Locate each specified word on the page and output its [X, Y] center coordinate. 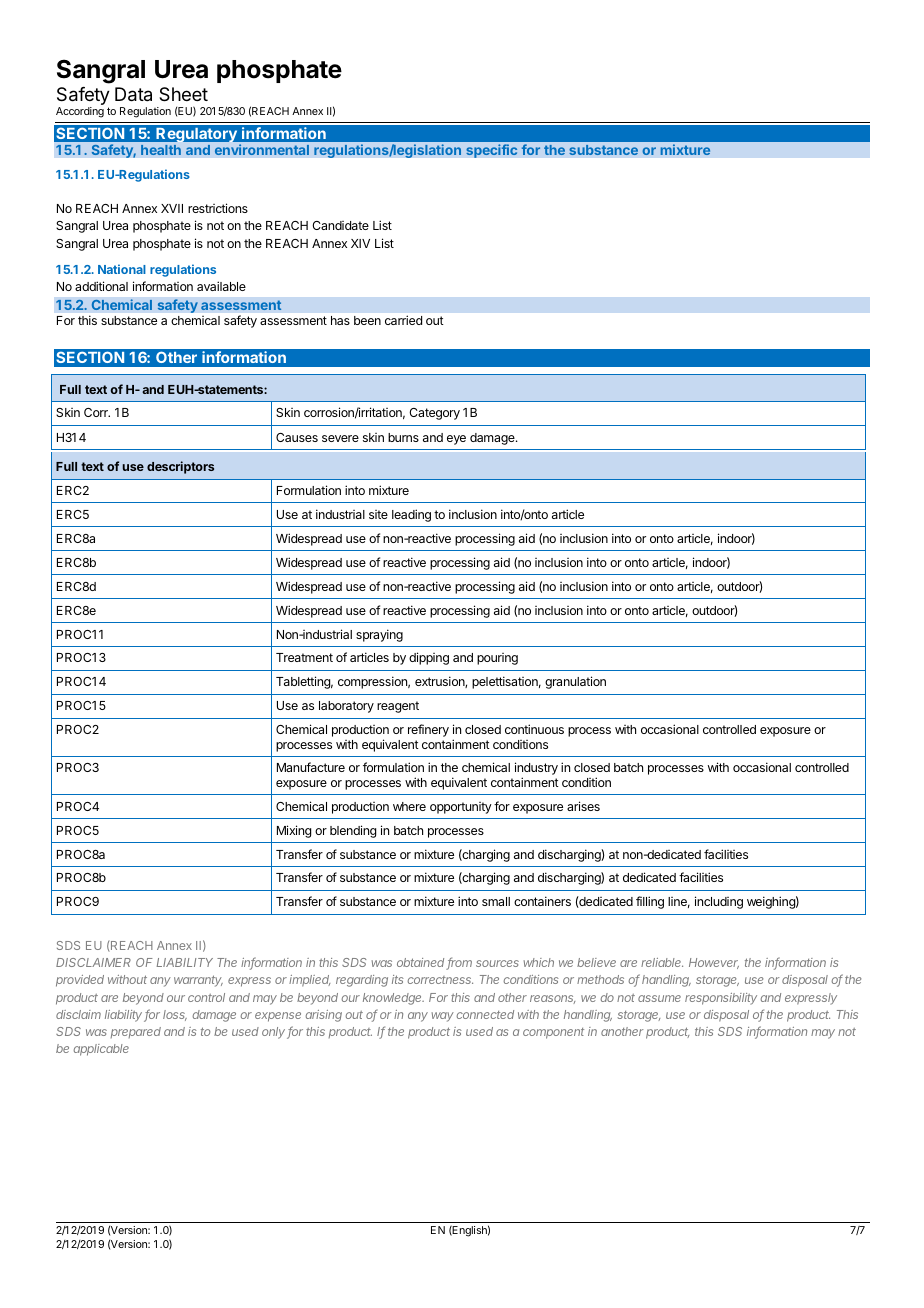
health [161, 150]
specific [491, 151]
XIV [360, 243]
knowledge [393, 999]
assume [659, 998]
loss [175, 1015]
